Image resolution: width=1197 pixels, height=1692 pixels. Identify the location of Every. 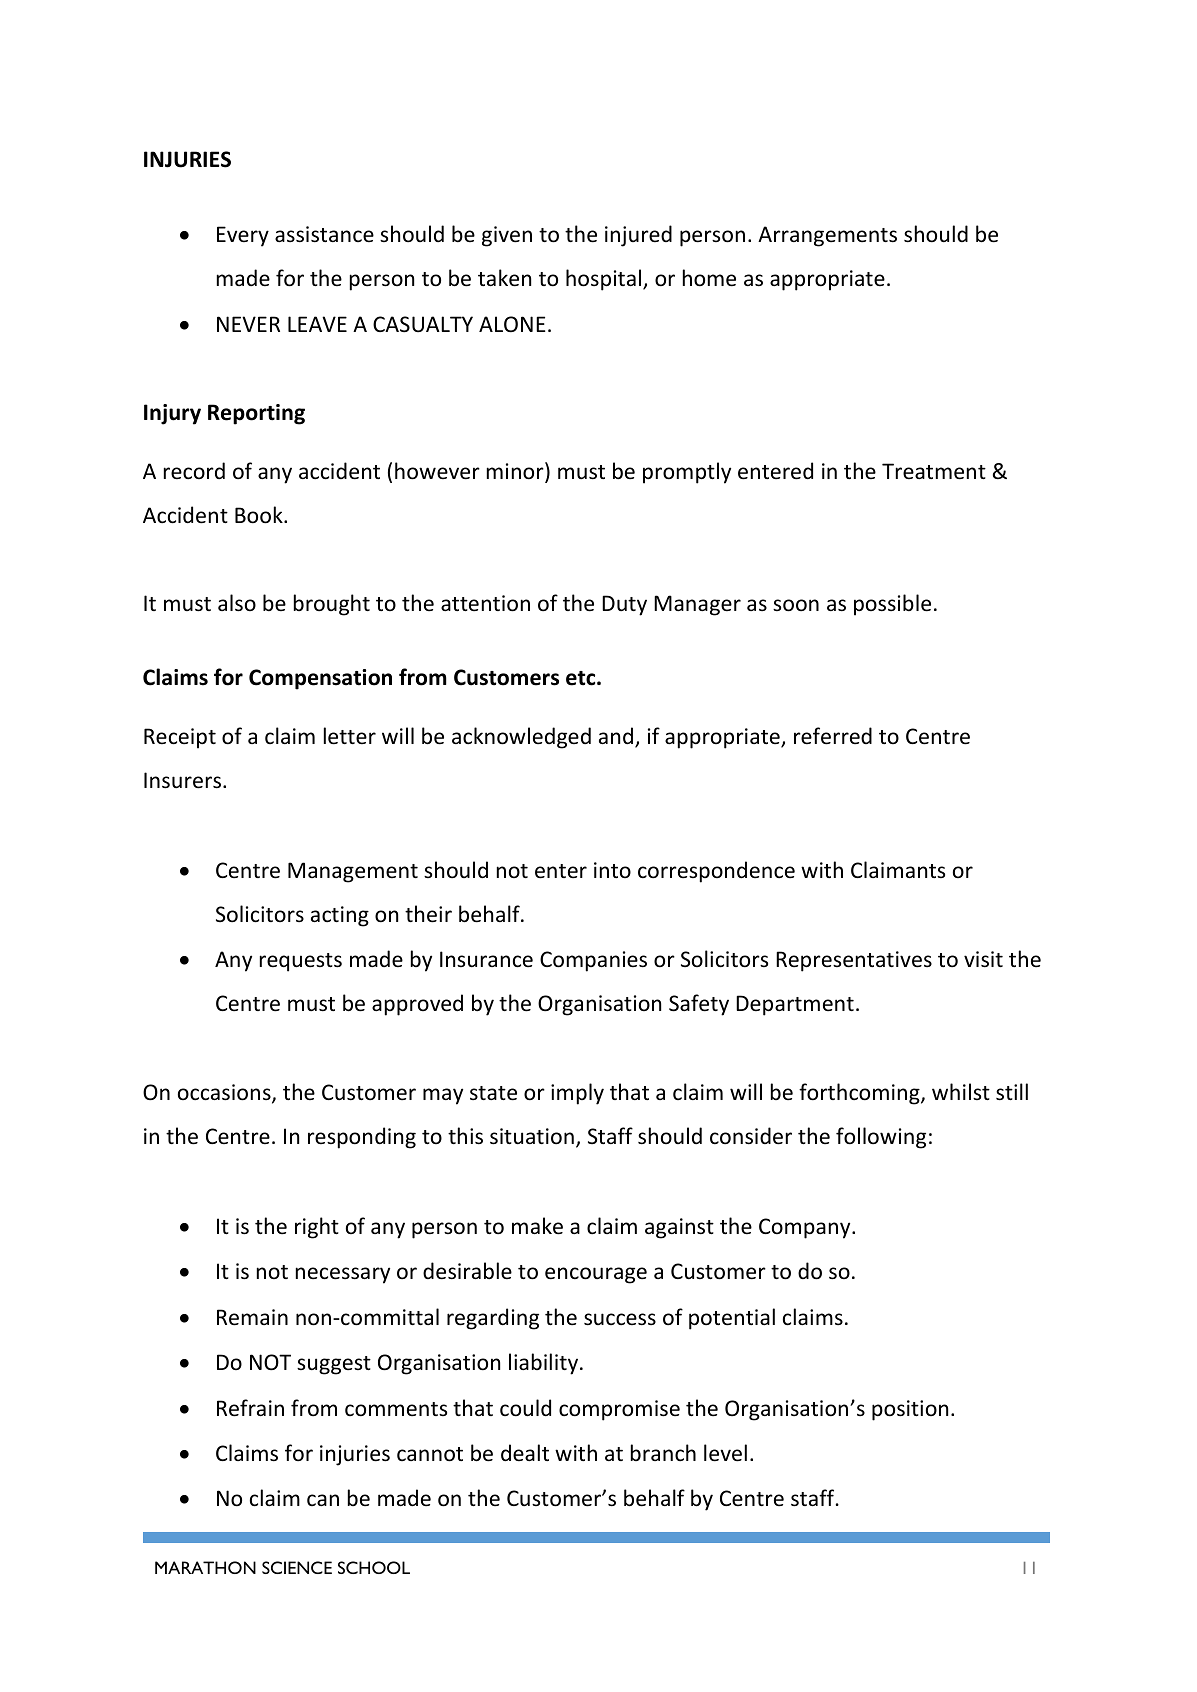
(243, 236).
